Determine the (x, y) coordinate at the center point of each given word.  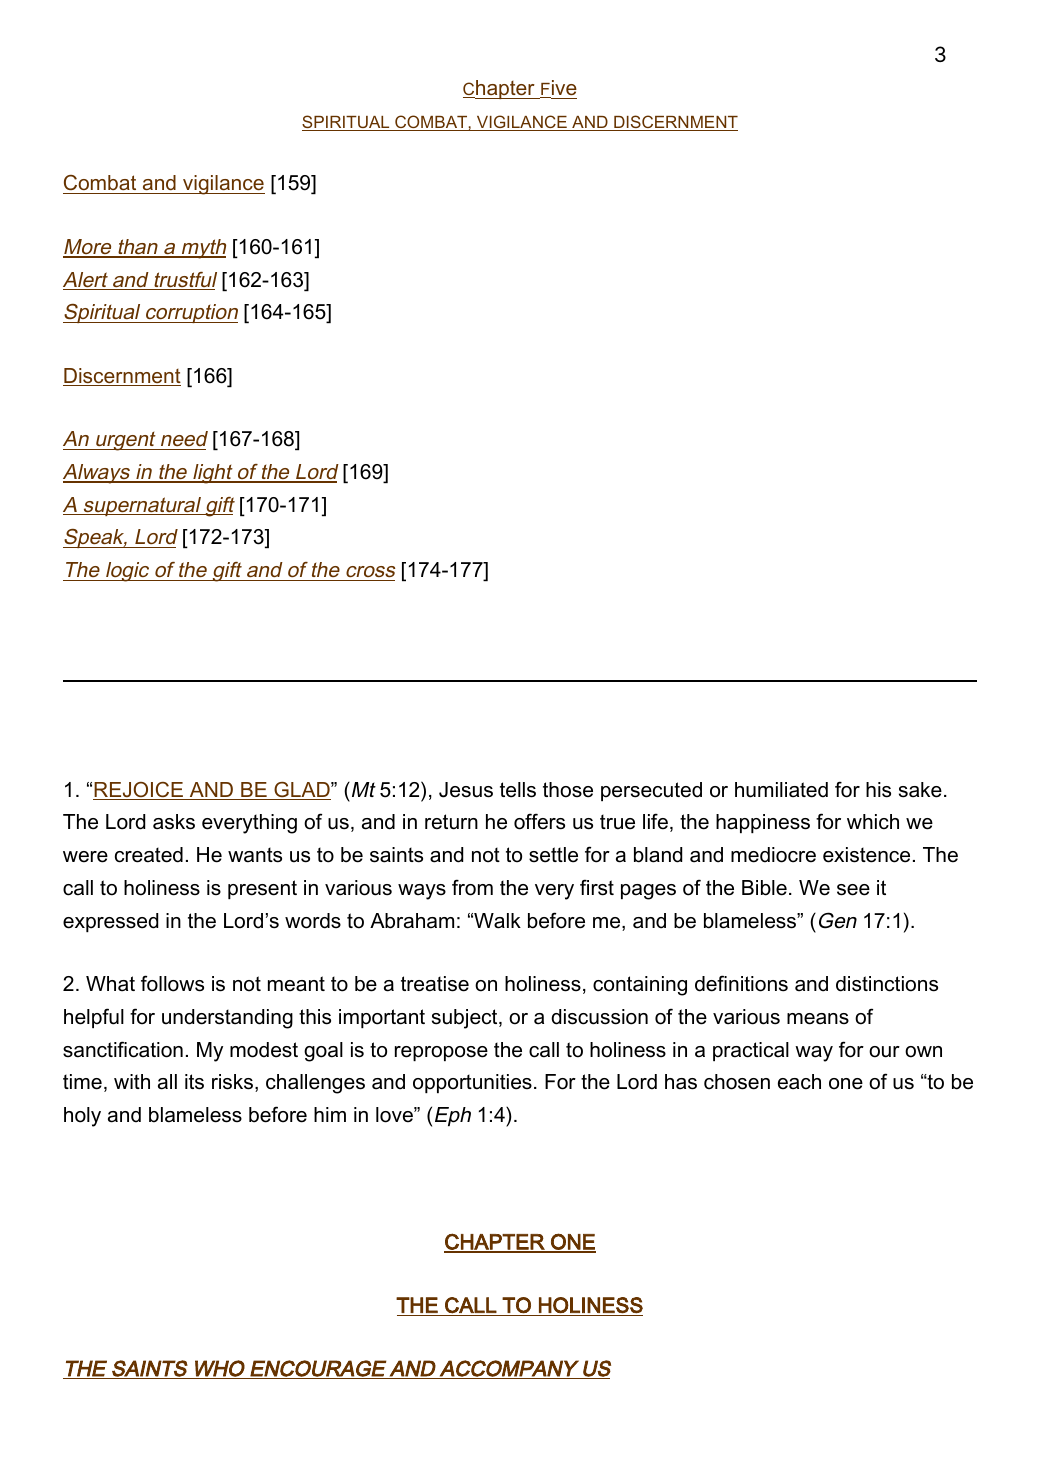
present (262, 889)
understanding (227, 1019)
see (853, 890)
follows (172, 983)
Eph (453, 1116)
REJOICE (139, 791)
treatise (435, 984)
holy (82, 1117)
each (799, 1082)
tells (518, 790)
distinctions (887, 984)
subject (466, 1019)
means (818, 1019)
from (472, 887)
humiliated (781, 790)
